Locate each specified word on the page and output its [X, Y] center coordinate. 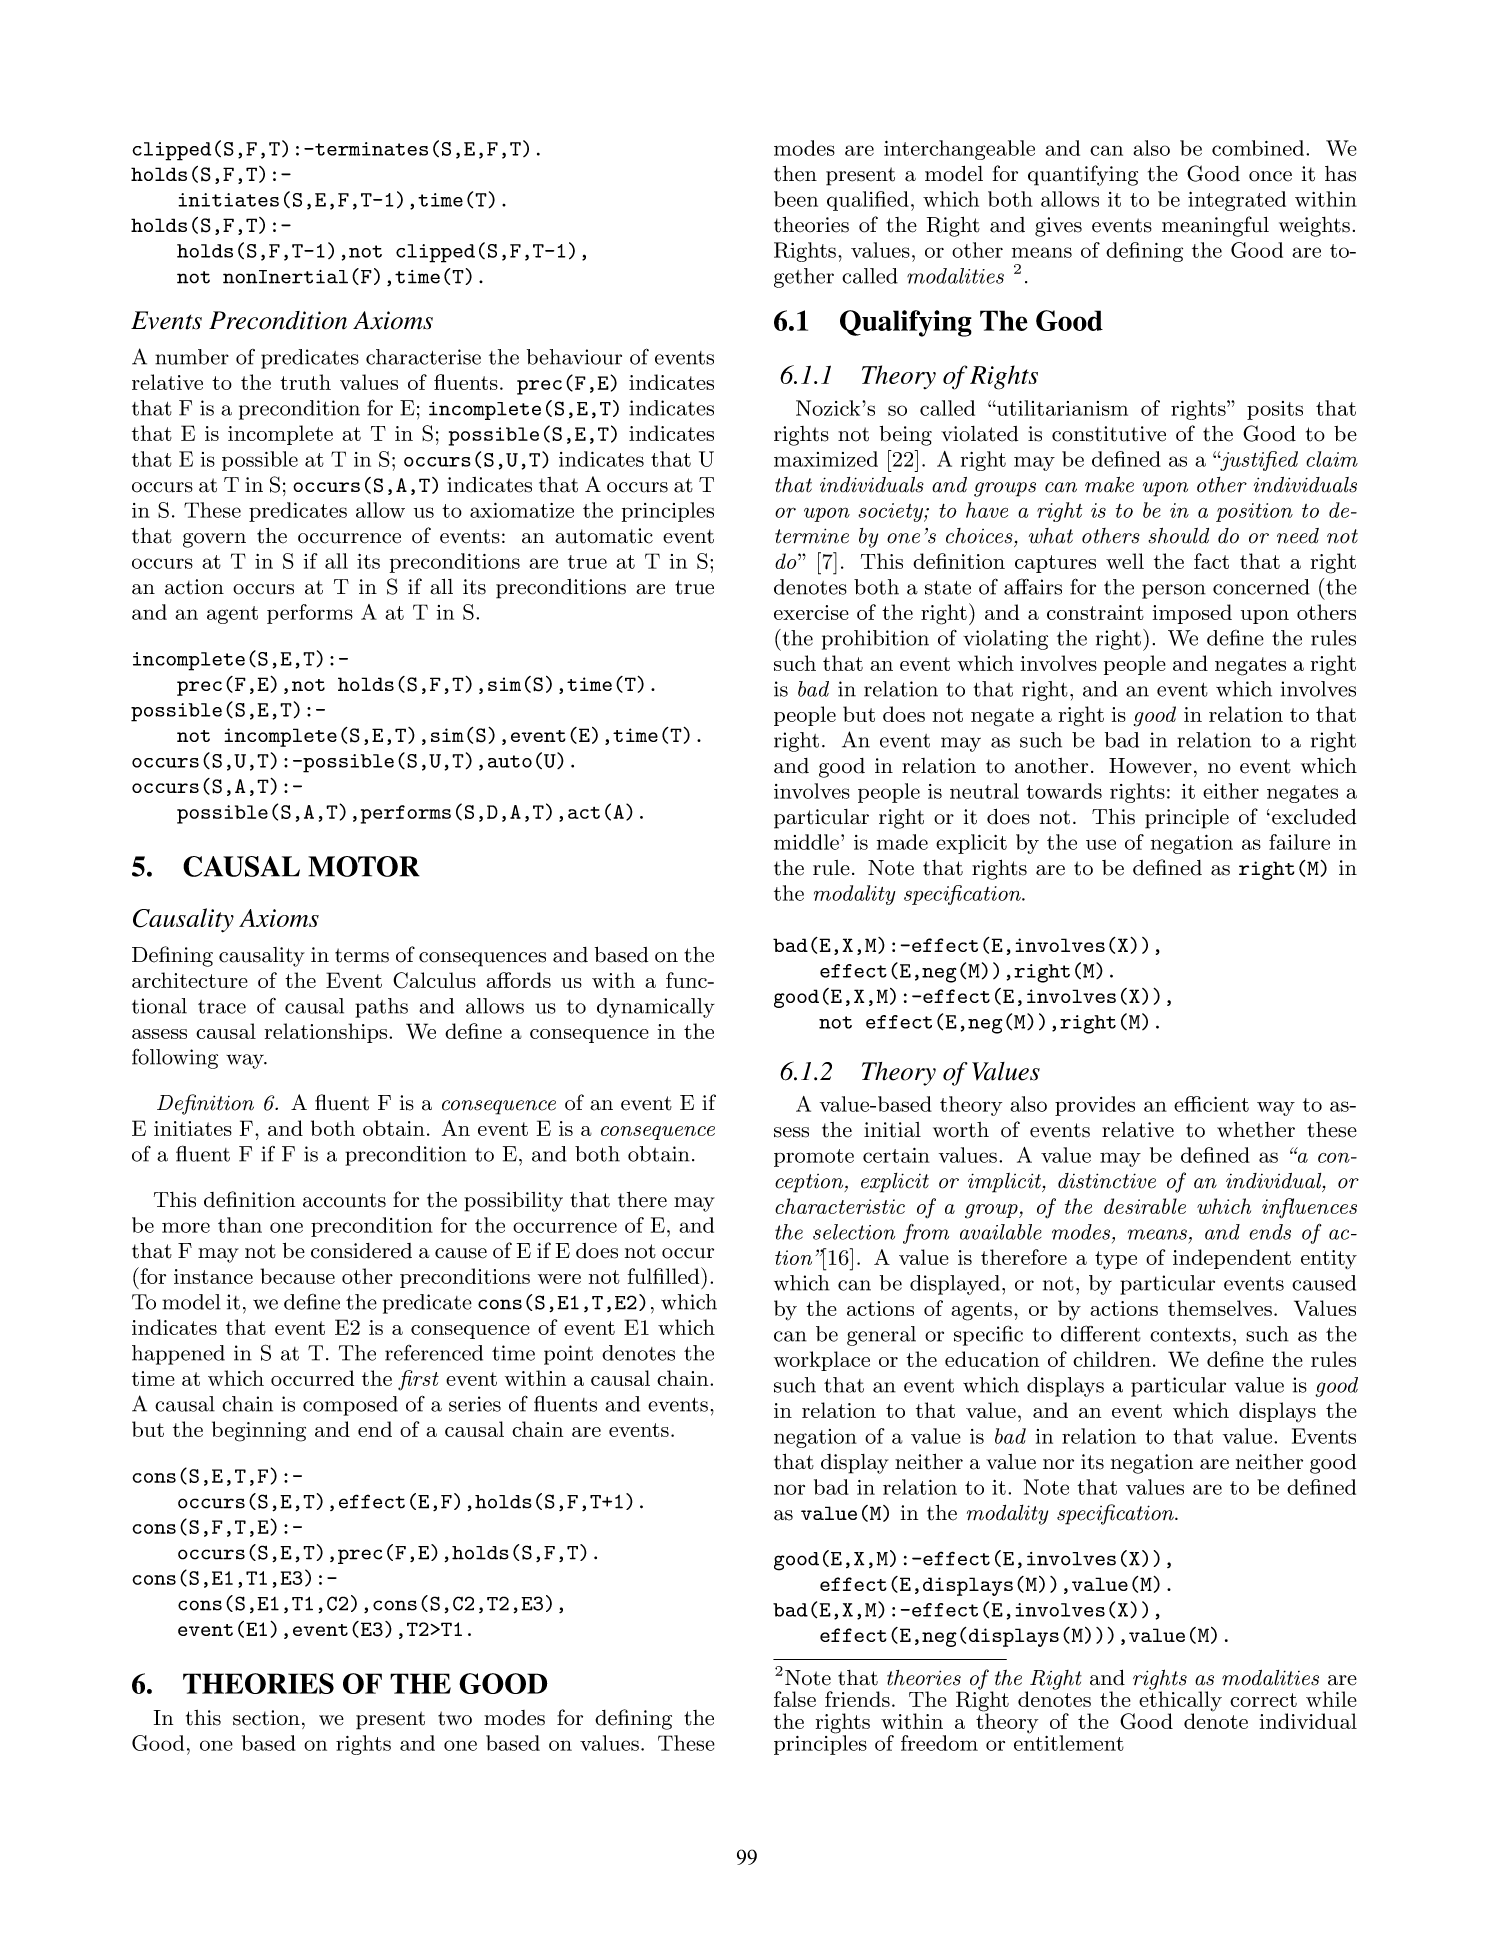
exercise [811, 612]
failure [1299, 842]
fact [1211, 561]
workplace [822, 1361]
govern [214, 540]
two [455, 1718]
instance [213, 1276]
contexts [1190, 1335]
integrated [1237, 201]
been [796, 199]
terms [362, 955]
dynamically [656, 1008]
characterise [423, 357]
